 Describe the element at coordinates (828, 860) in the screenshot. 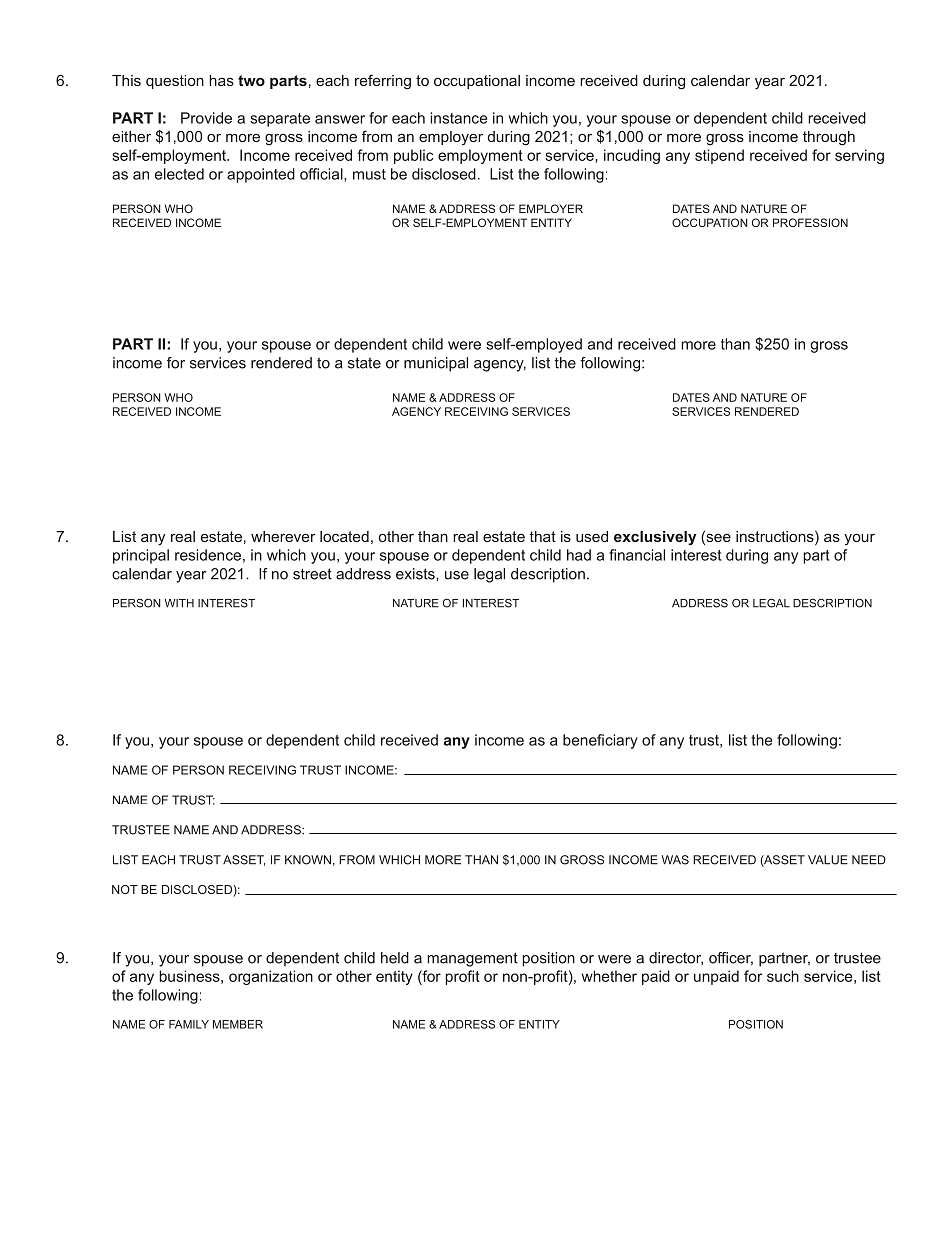

I see `VALUE` at that location.
